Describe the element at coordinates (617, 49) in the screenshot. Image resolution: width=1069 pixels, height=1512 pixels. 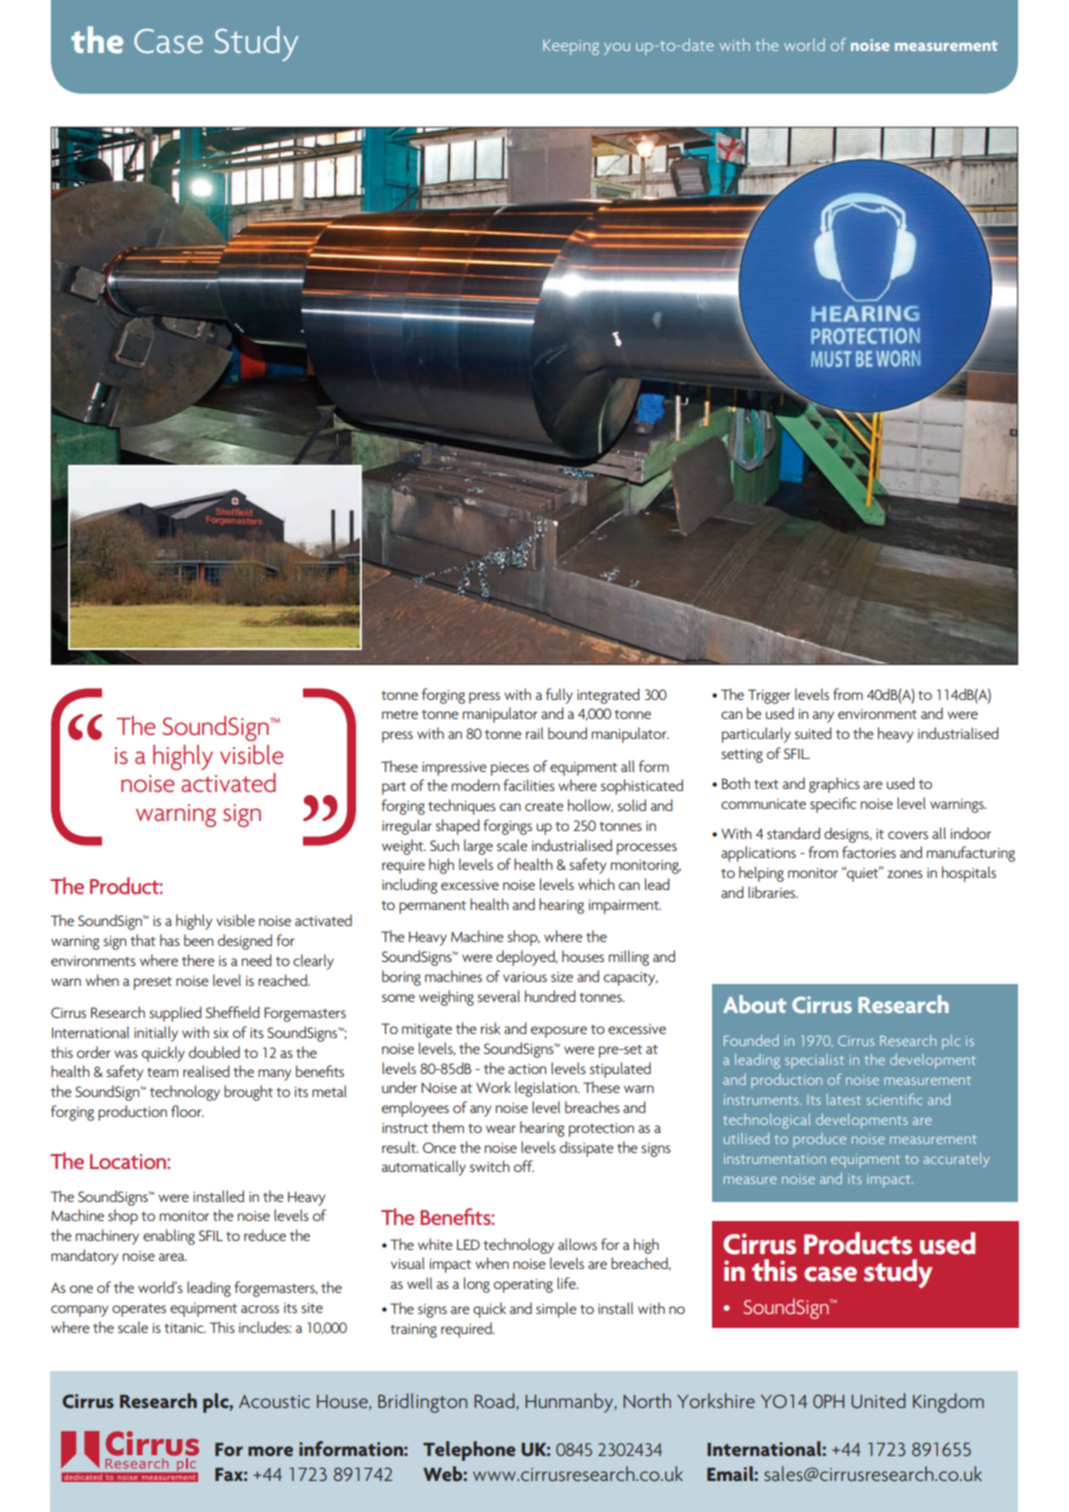
I see `you` at that location.
